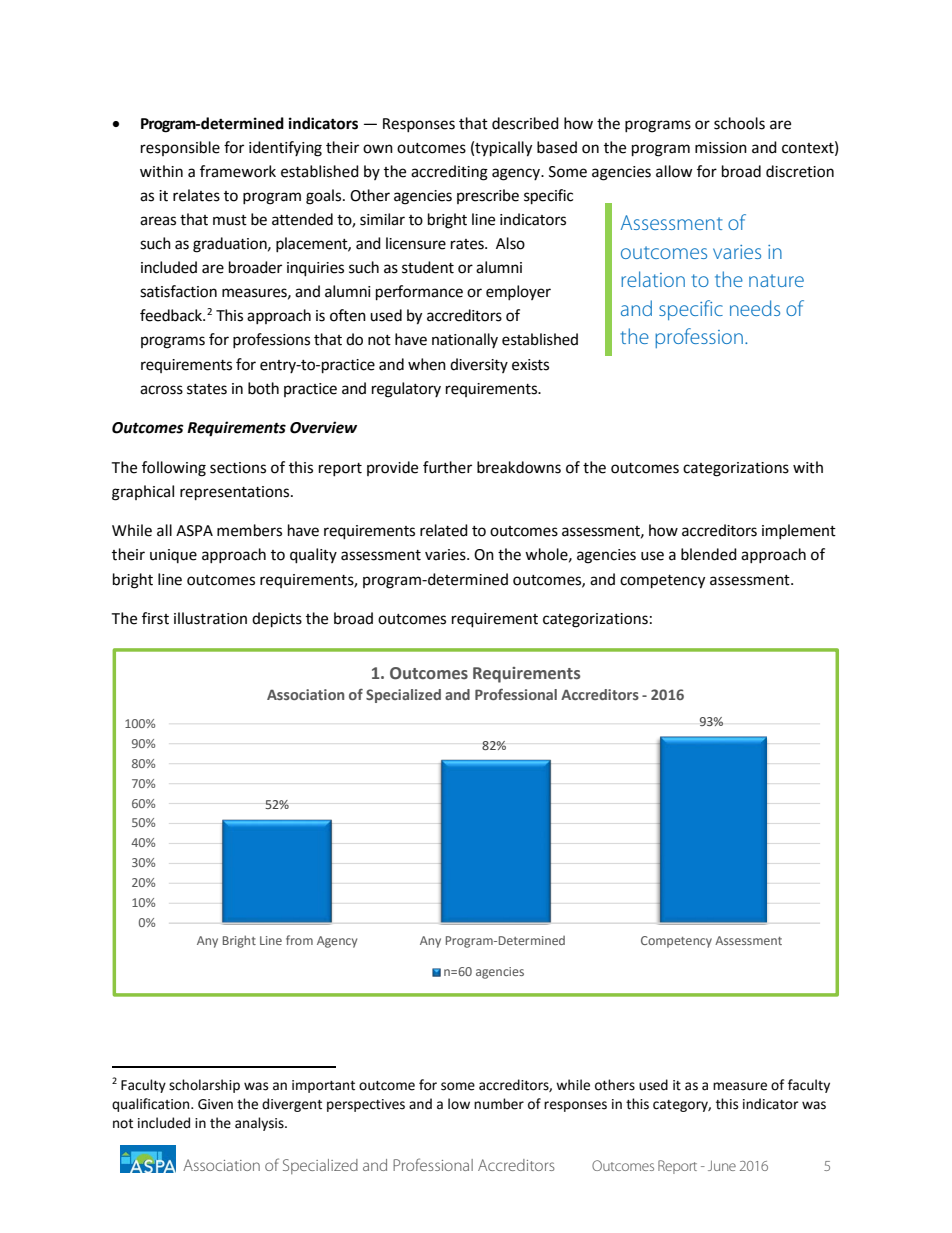 The height and width of the screenshot is (1233, 952). Describe the element at coordinates (799, 531) in the screenshot. I see `implement` at that location.
